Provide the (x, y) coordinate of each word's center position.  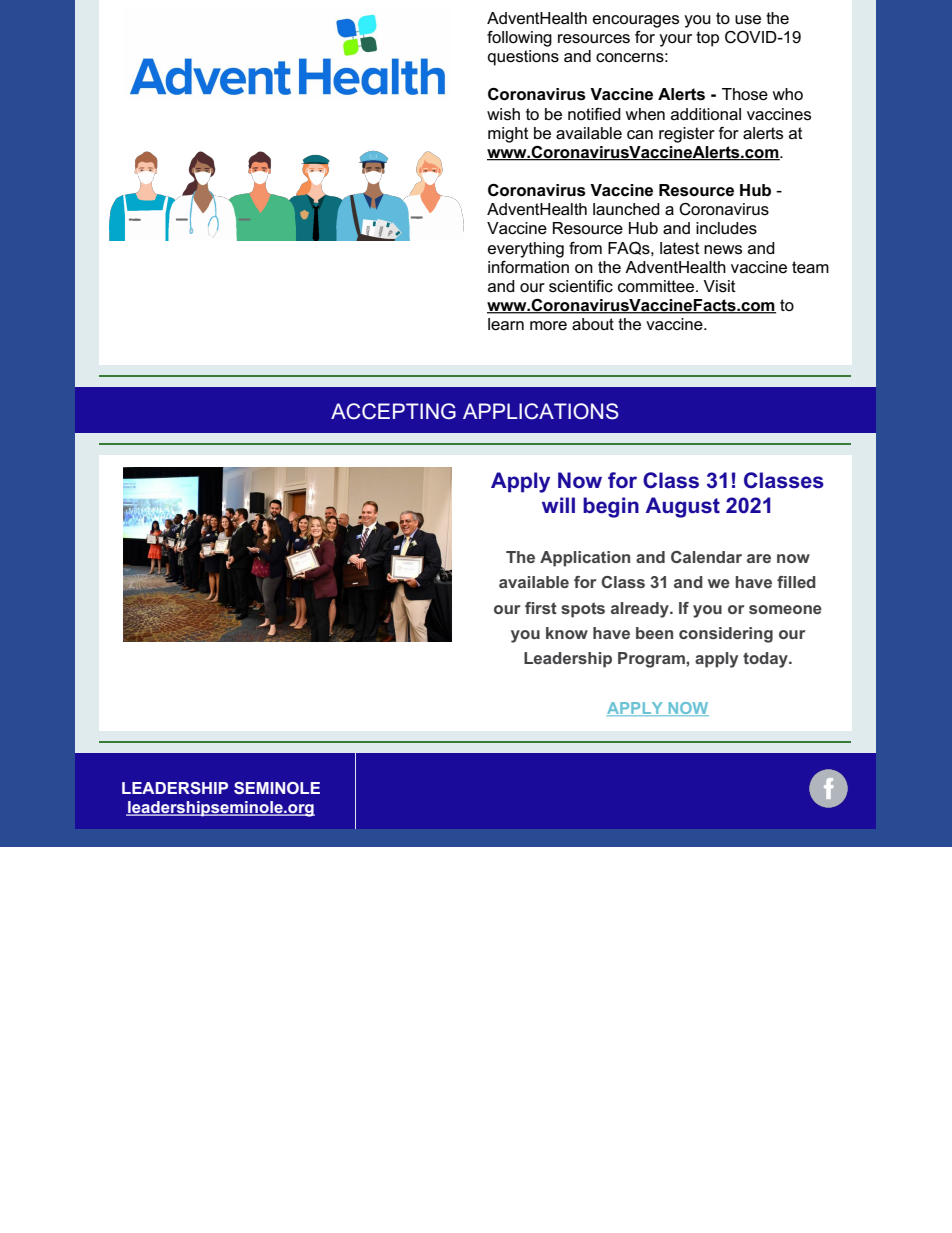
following (519, 39)
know (567, 633)
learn (506, 324)
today (766, 660)
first (541, 608)
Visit (719, 286)
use (748, 20)
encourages (636, 21)
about (593, 324)
